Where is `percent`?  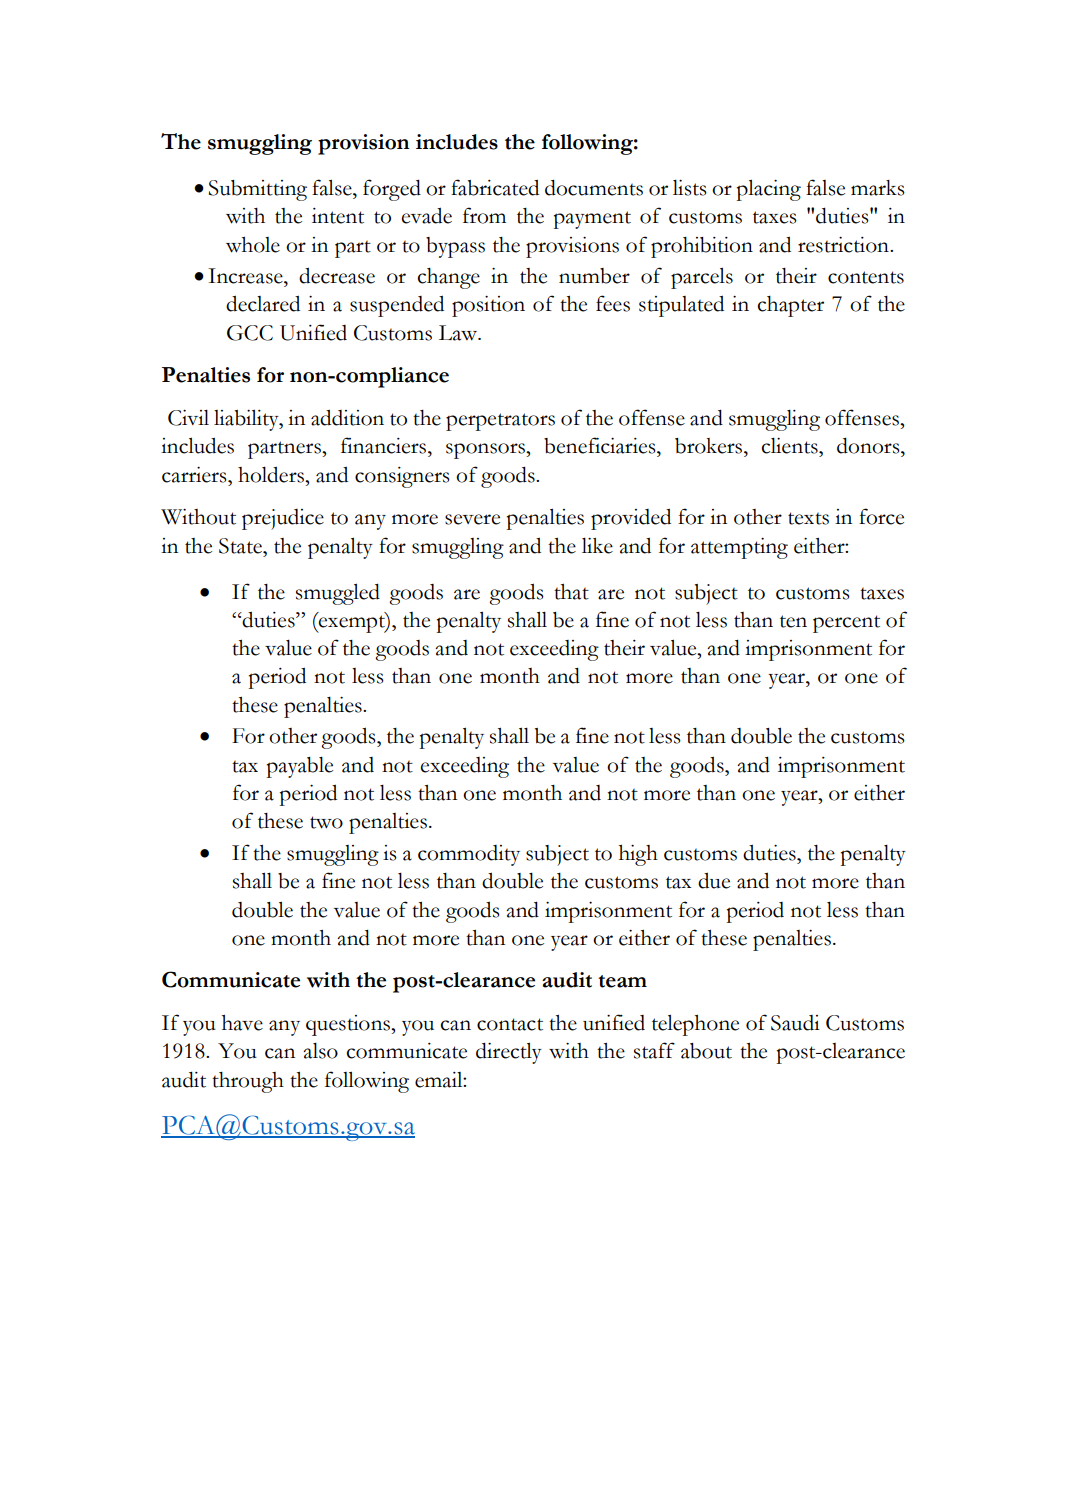
percent is located at coordinates (846, 624).
